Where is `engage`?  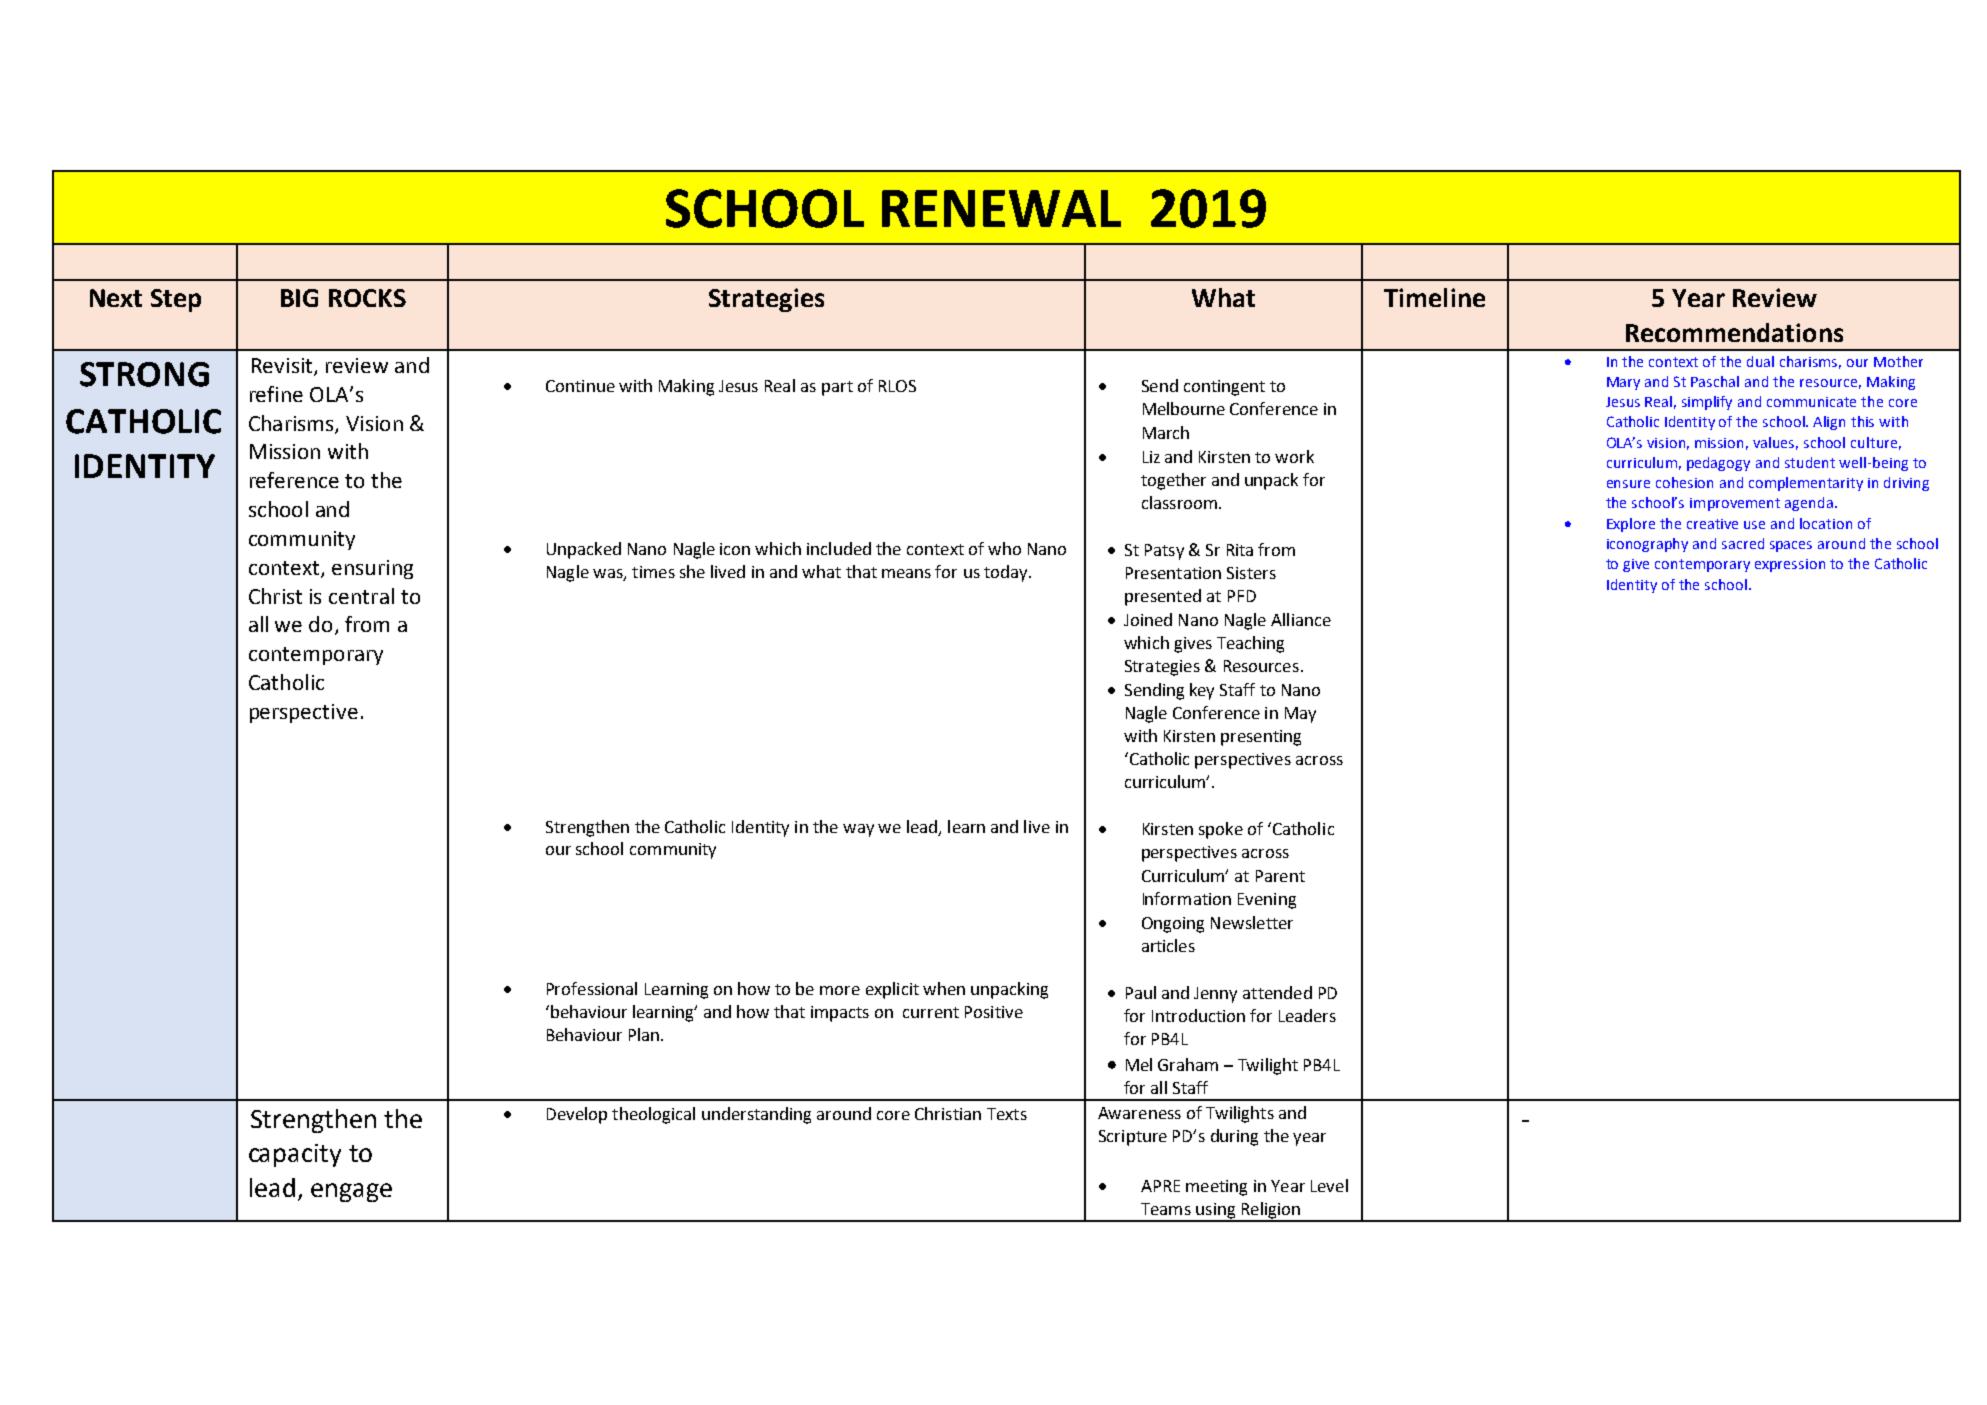 engage is located at coordinates (351, 1192).
